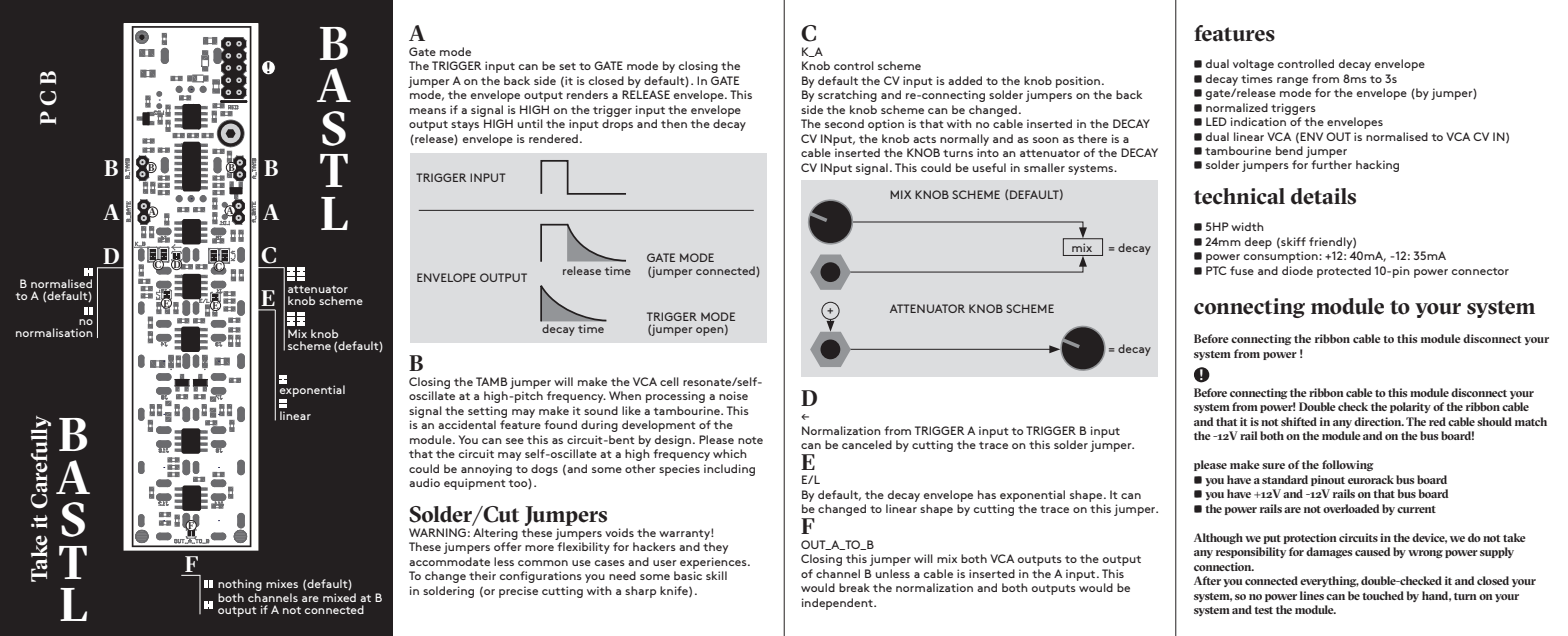 This document has width=1568, height=636. What do you see at coordinates (467, 424) in the document?
I see `accidental` at bounding box center [467, 424].
